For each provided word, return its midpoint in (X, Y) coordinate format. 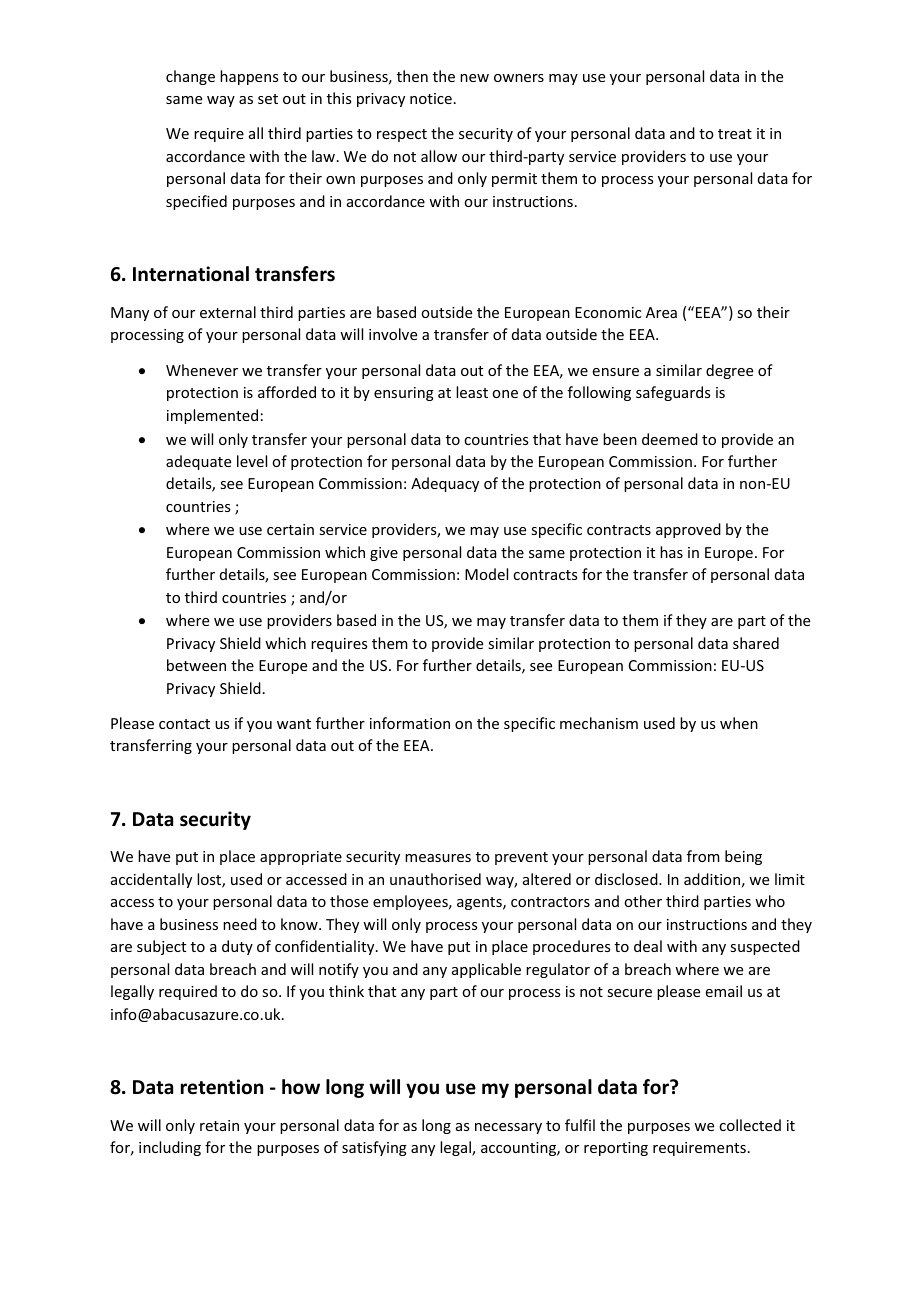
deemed (670, 439)
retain (219, 1125)
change (190, 77)
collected (750, 1125)
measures (438, 858)
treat (735, 134)
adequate (198, 462)
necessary (508, 1128)
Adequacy (445, 484)
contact (184, 724)
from (703, 856)
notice (431, 98)
